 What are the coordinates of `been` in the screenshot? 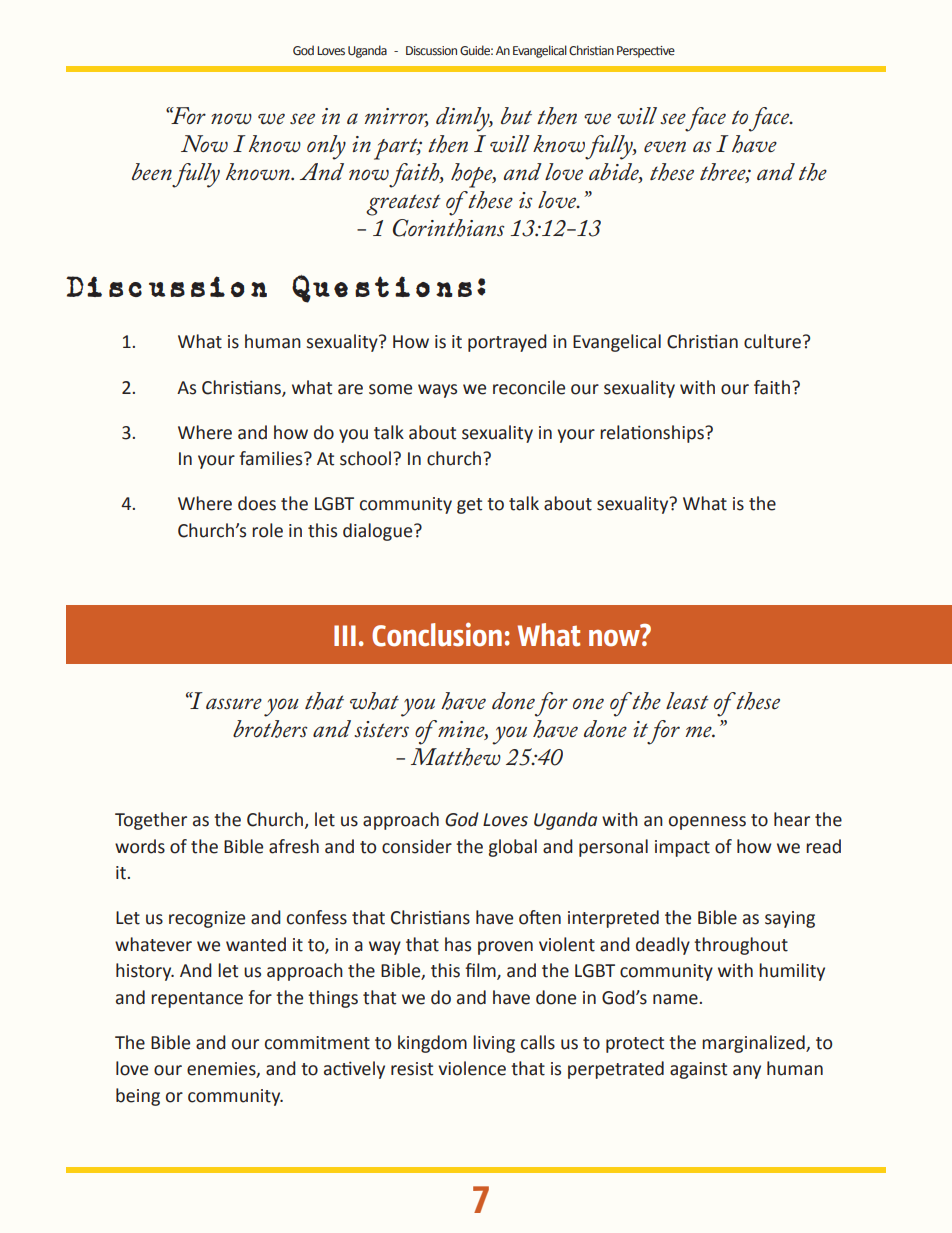 It's located at (152, 172).
